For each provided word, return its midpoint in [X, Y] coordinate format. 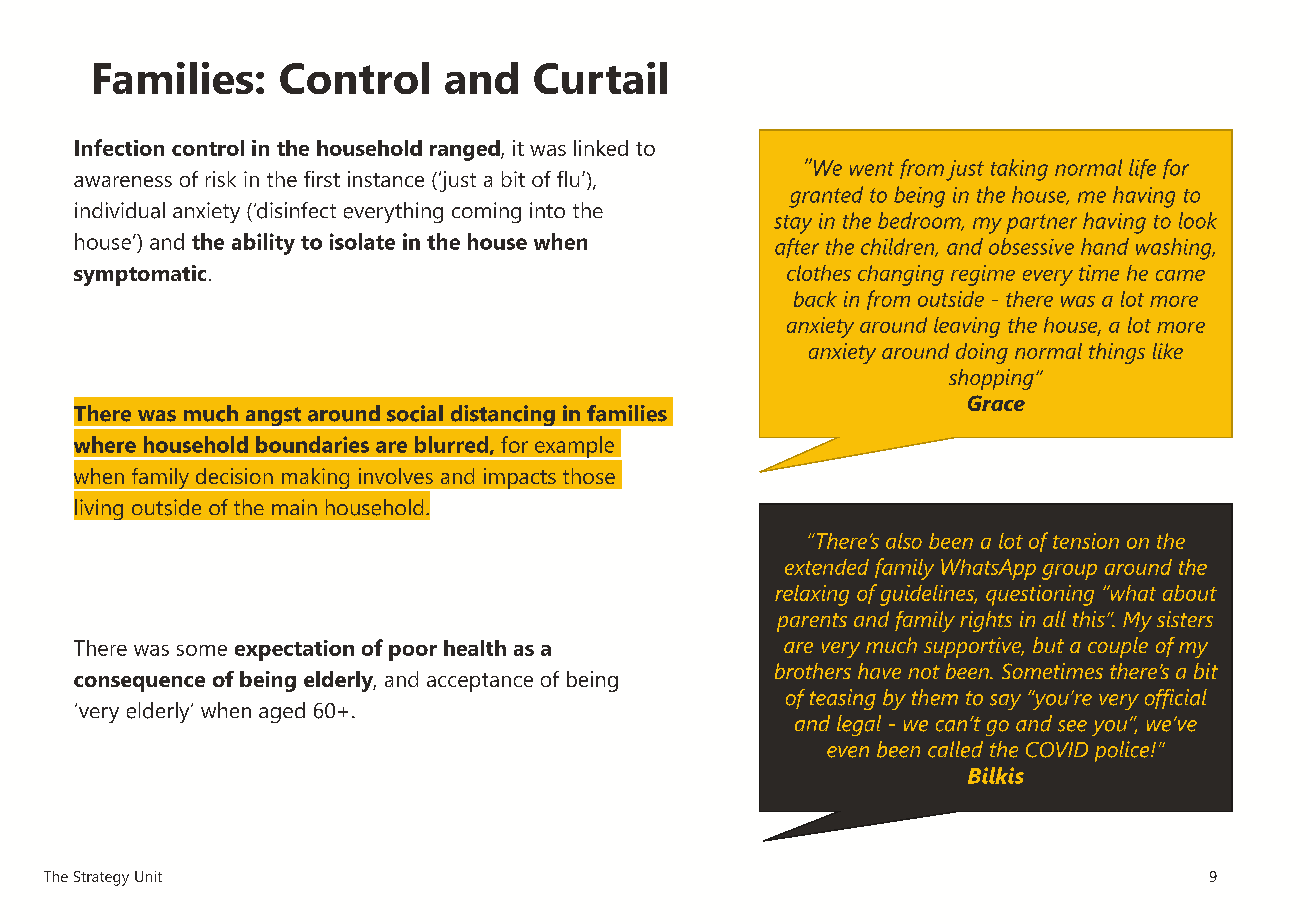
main [294, 507]
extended [827, 567]
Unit [148, 876]
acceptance [480, 682]
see [1072, 726]
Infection [119, 147]
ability [263, 244]
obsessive [1031, 246]
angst [273, 418]
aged [282, 712]
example [575, 448]
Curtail [600, 78]
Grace [996, 403]
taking [1019, 170]
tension [1086, 541]
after [797, 248]
